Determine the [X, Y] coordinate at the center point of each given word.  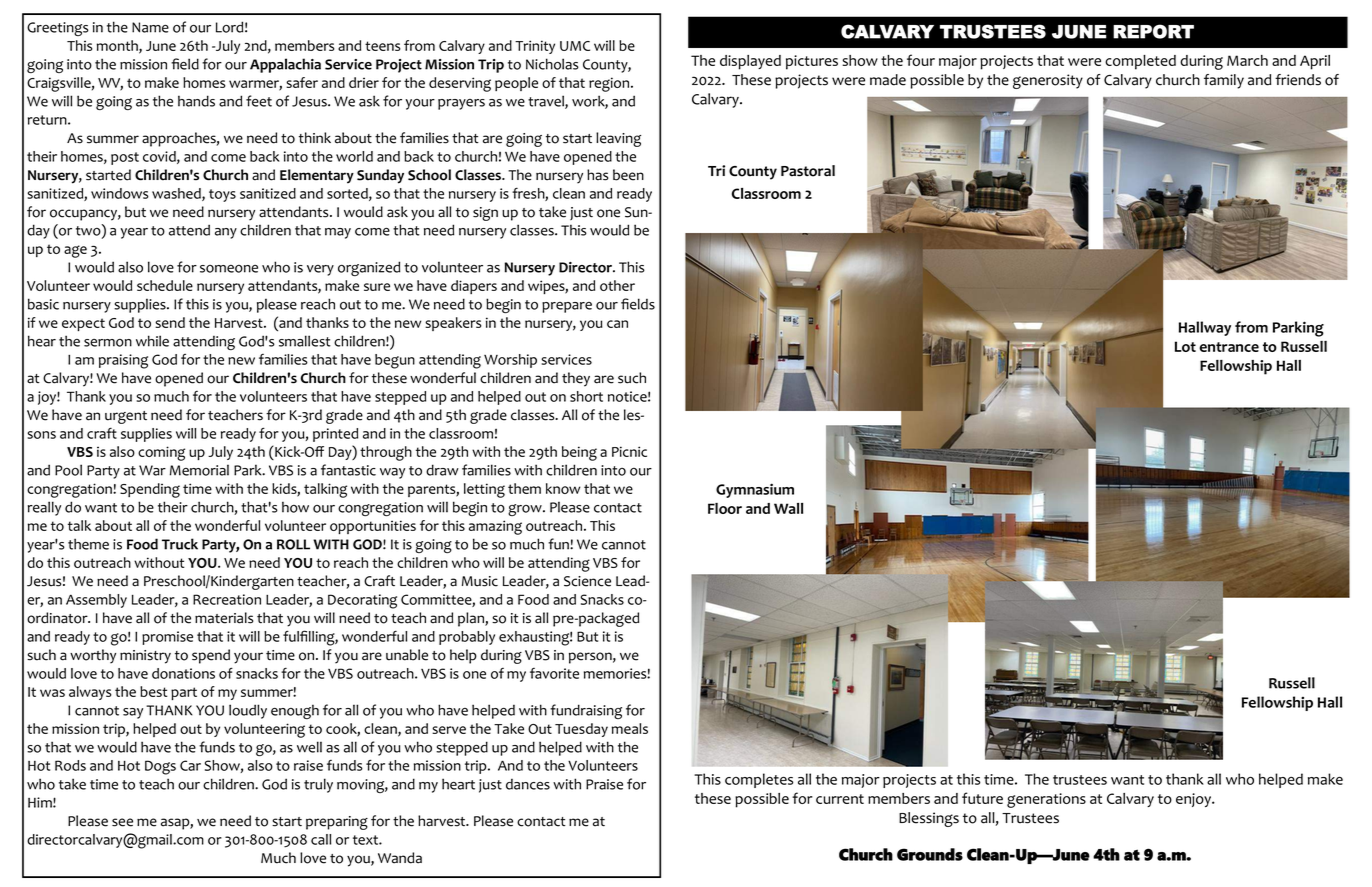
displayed [750, 62]
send [170, 322]
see [122, 822]
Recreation [227, 599]
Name [150, 27]
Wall [788, 508]
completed [1140, 62]
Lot [1185, 346]
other [617, 285]
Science [587, 581]
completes [759, 780]
